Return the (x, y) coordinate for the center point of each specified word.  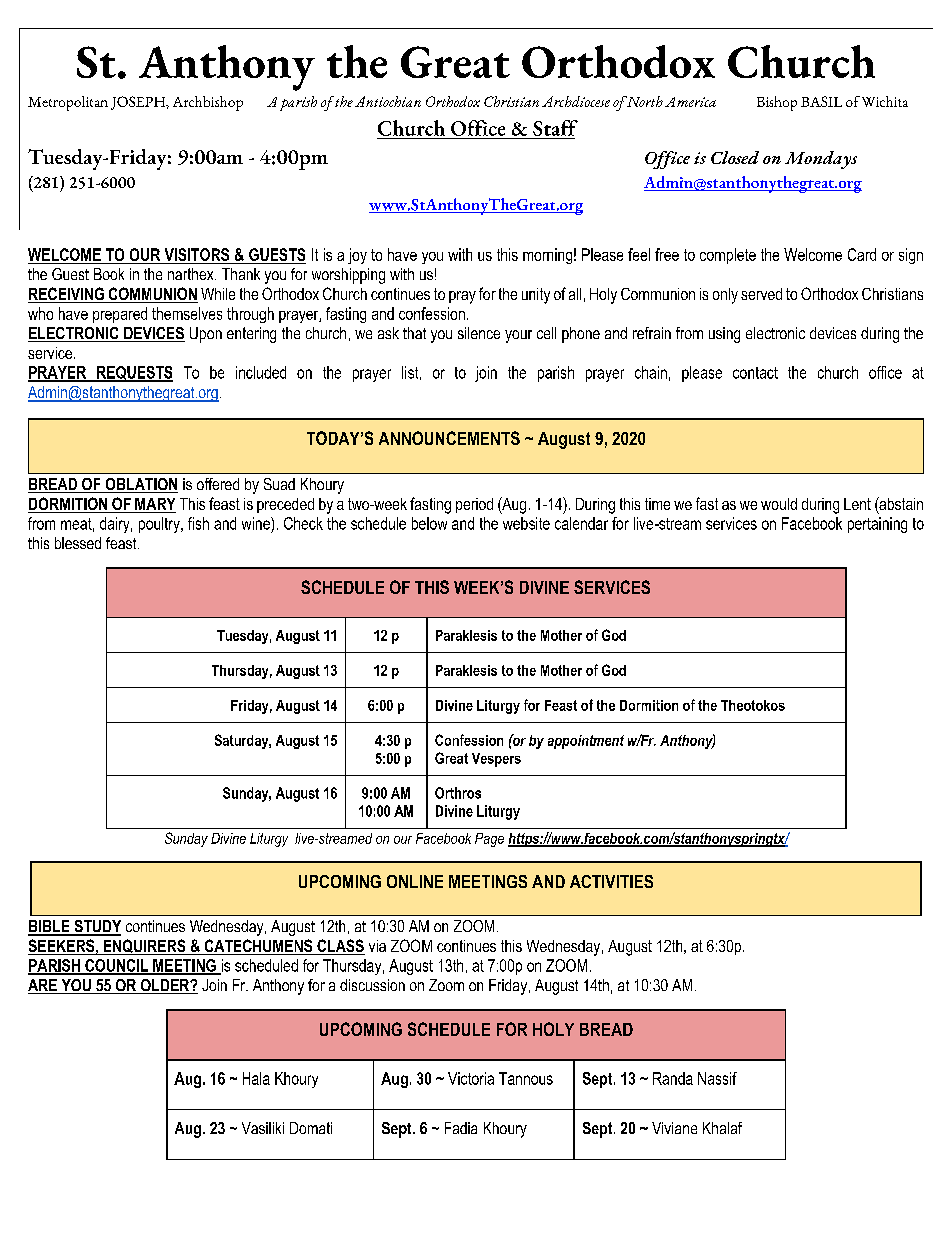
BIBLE (50, 927)
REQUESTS (134, 374)
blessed (78, 543)
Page (489, 840)
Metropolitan (68, 103)
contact (755, 373)
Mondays (821, 160)
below (429, 523)
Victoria (471, 1078)
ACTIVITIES (611, 881)
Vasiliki (263, 1128)
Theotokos (753, 705)
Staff (555, 128)
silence (479, 333)
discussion (372, 985)
